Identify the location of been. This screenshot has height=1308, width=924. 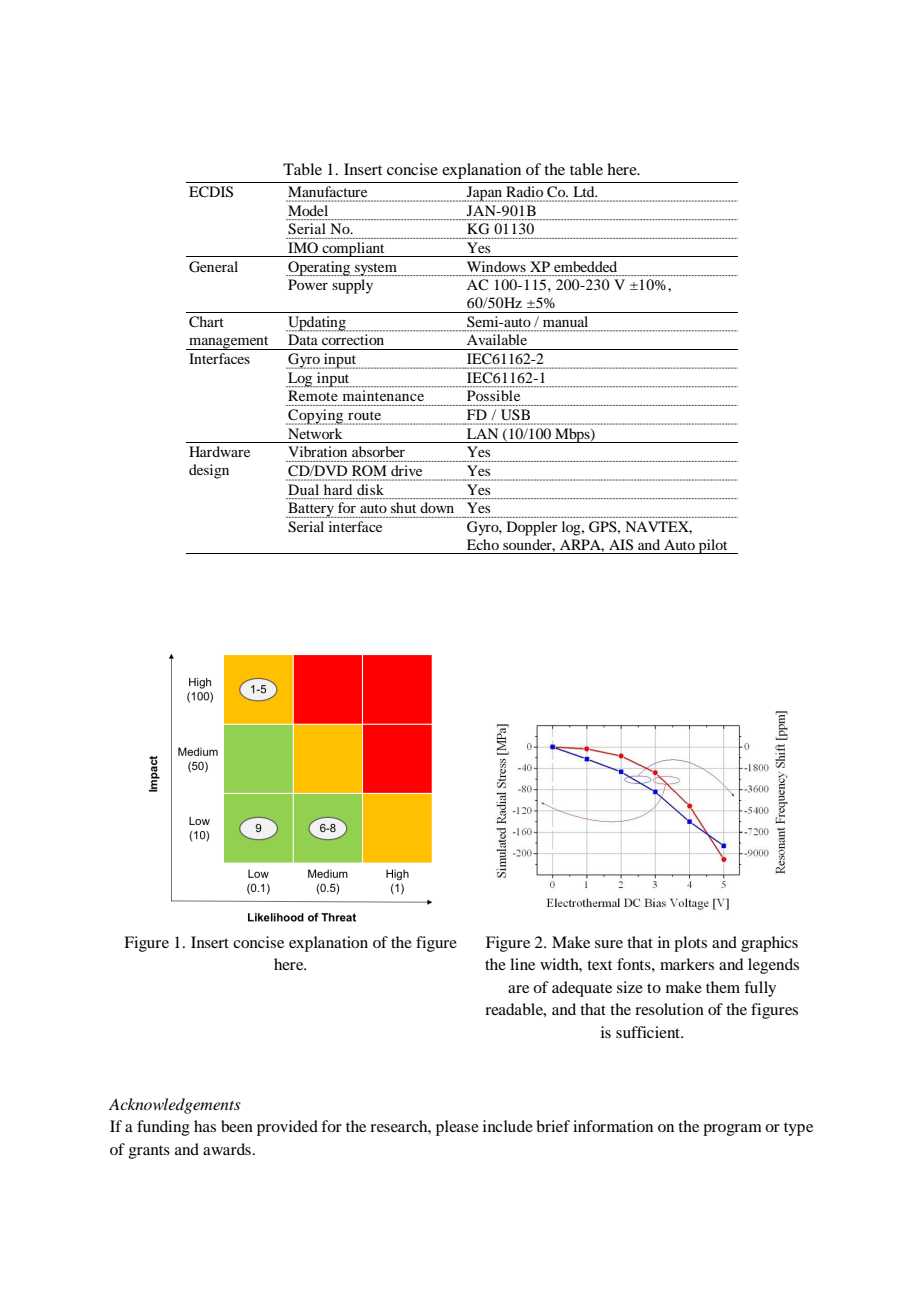
(237, 1126).
